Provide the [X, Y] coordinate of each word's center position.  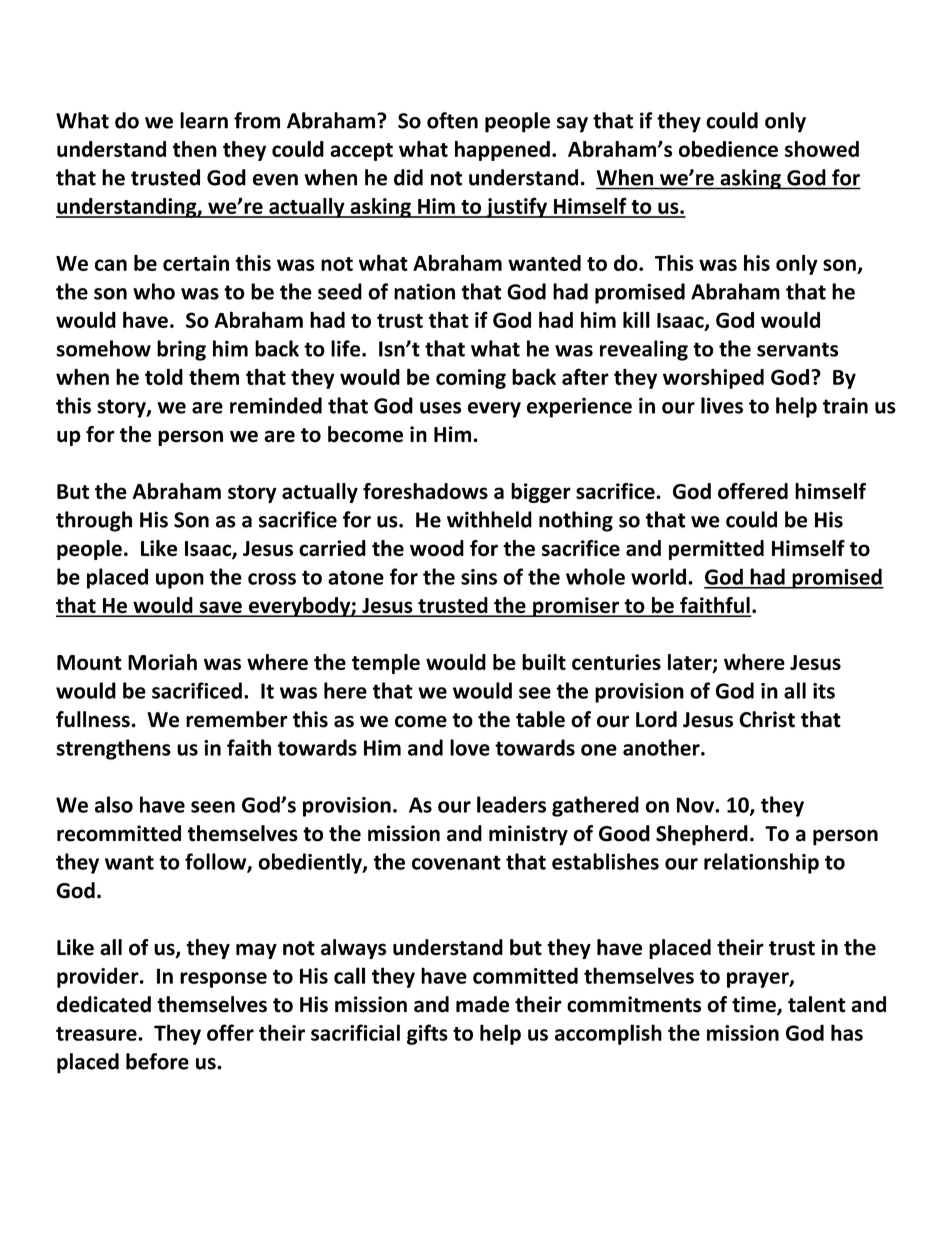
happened [502, 151]
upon [180, 581]
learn [204, 120]
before [157, 1061]
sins [479, 577]
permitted [716, 550]
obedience [728, 149]
